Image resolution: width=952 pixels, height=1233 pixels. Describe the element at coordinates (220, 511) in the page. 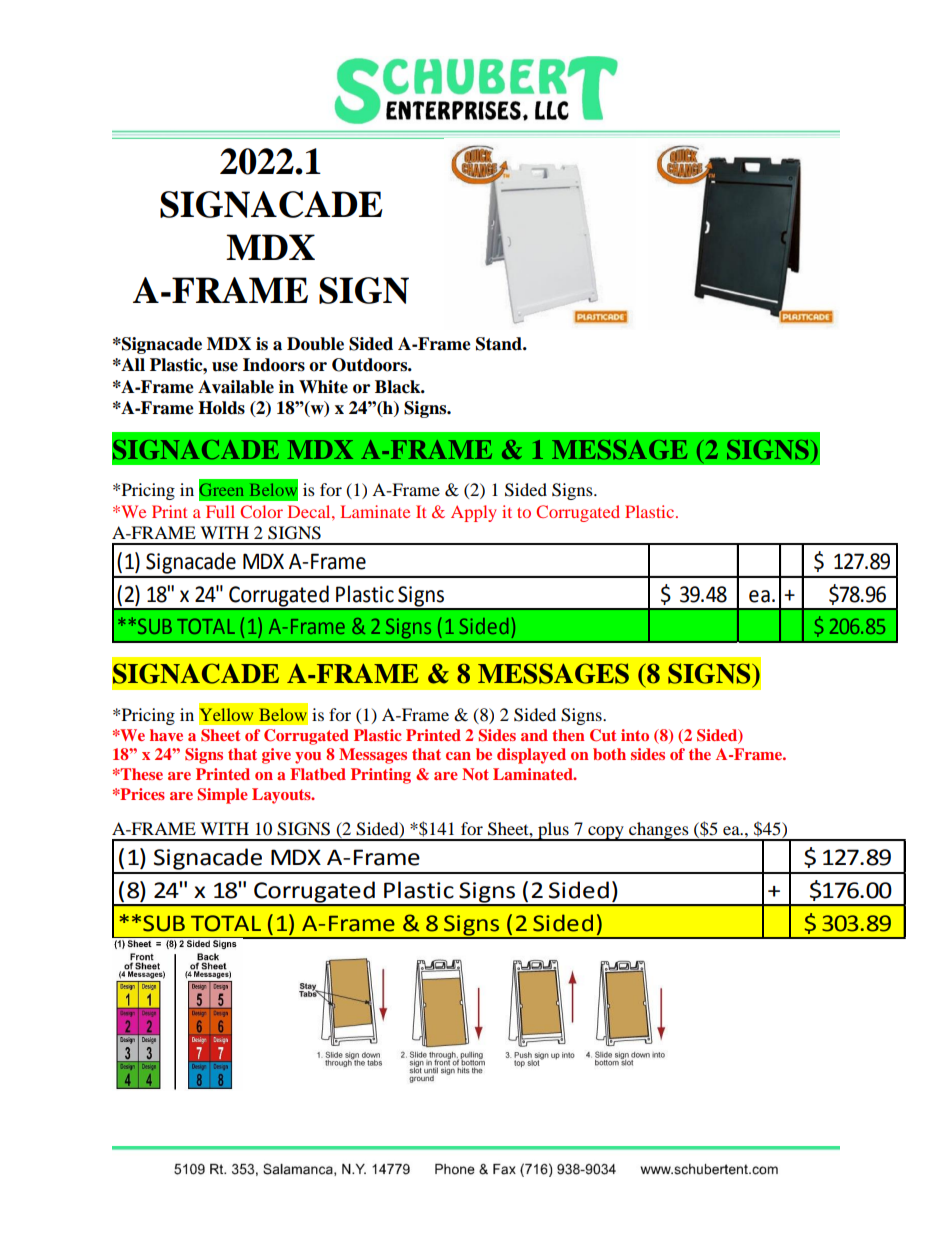

I see `Full` at that location.
